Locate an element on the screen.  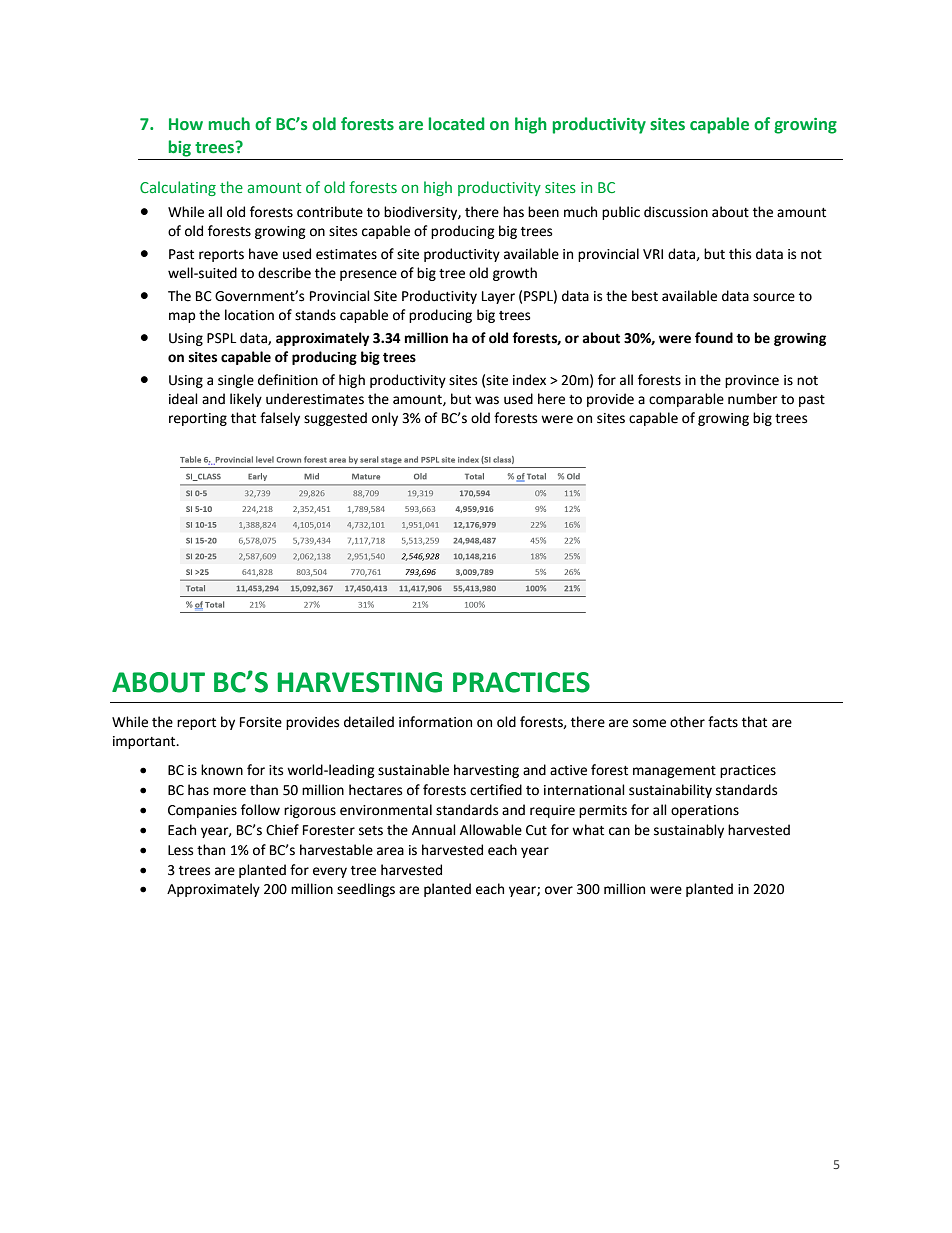
important is located at coordinates (145, 742).
